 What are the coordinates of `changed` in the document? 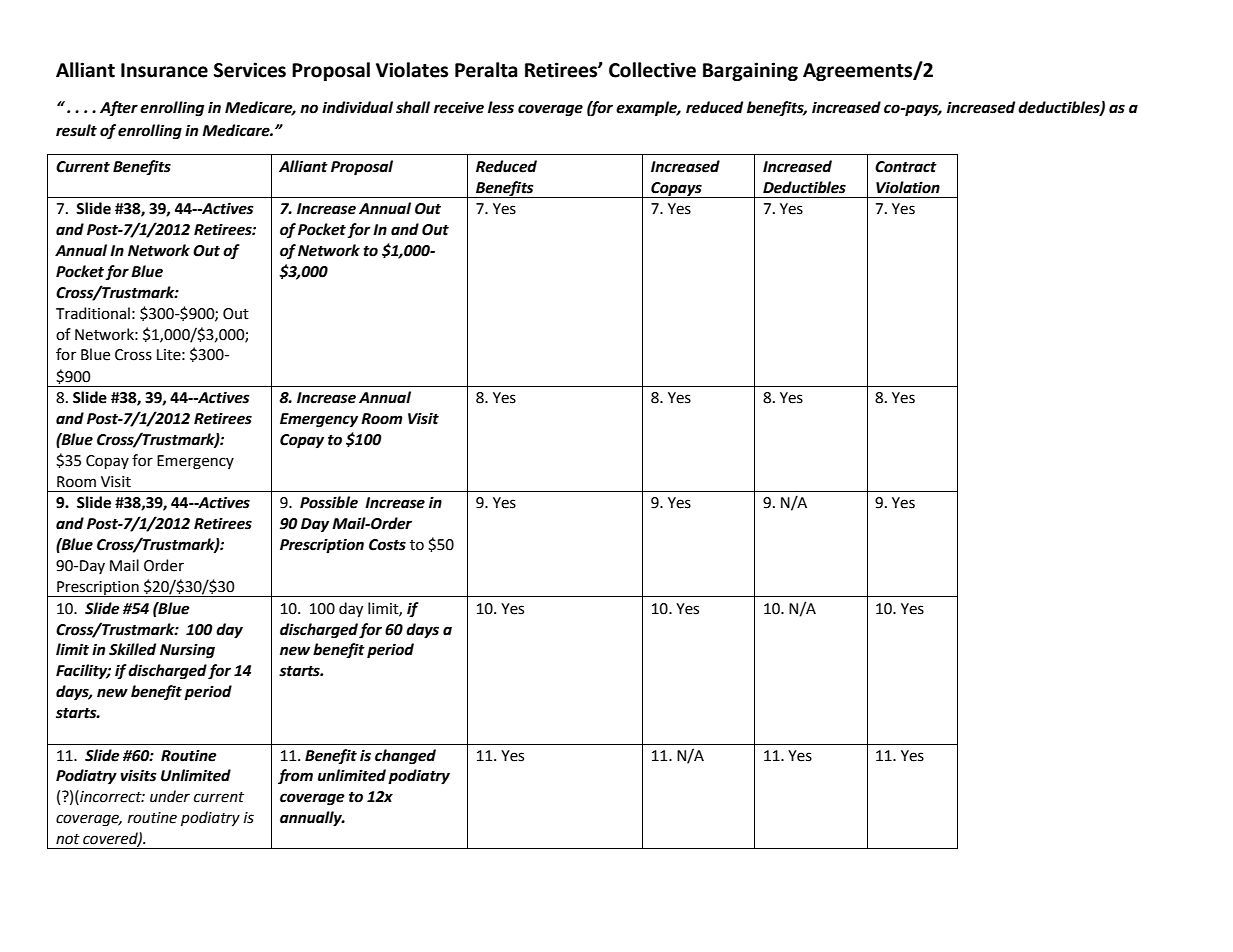 It's located at (405, 757).
